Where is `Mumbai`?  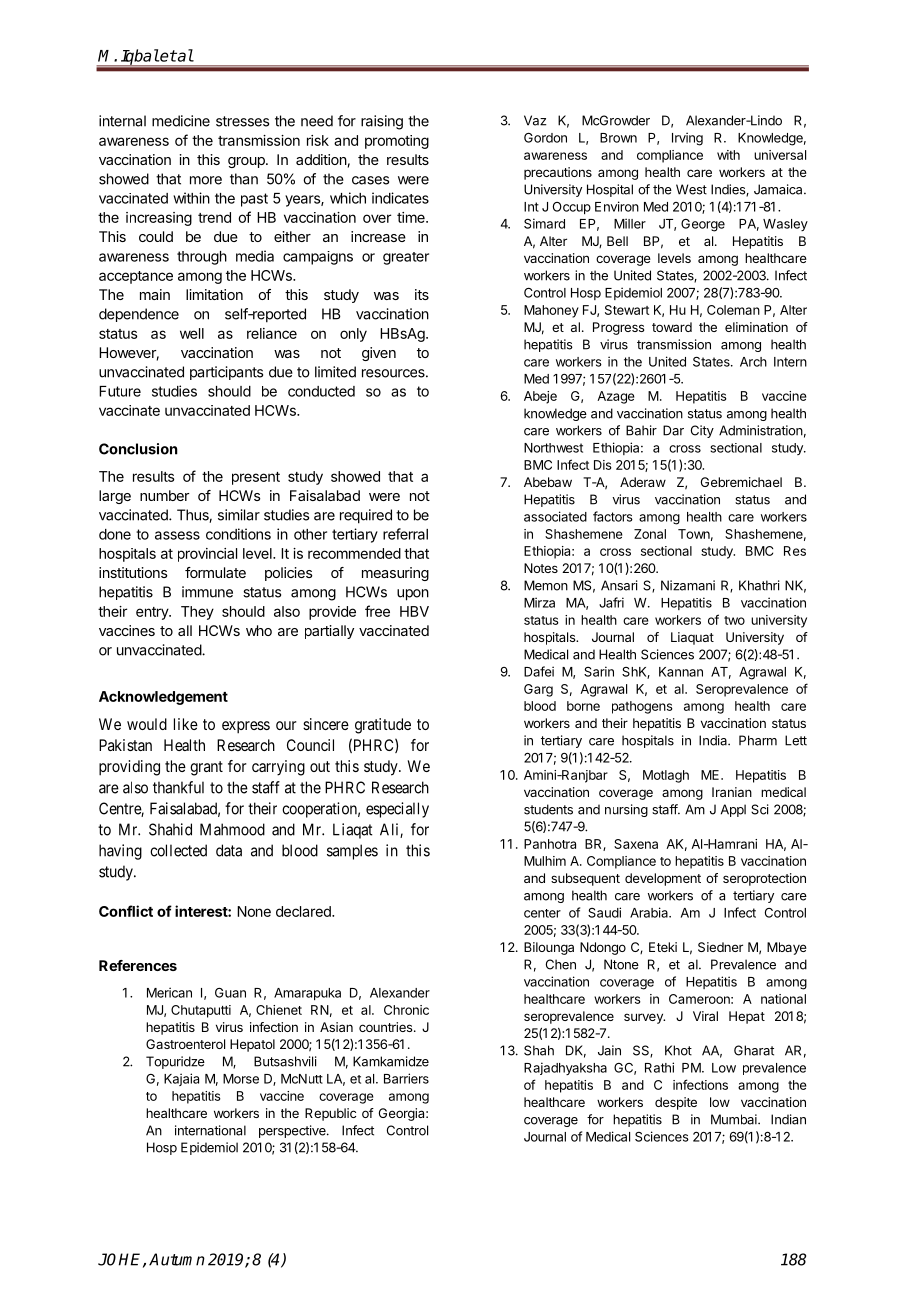 Mumbai is located at coordinates (735, 1119).
